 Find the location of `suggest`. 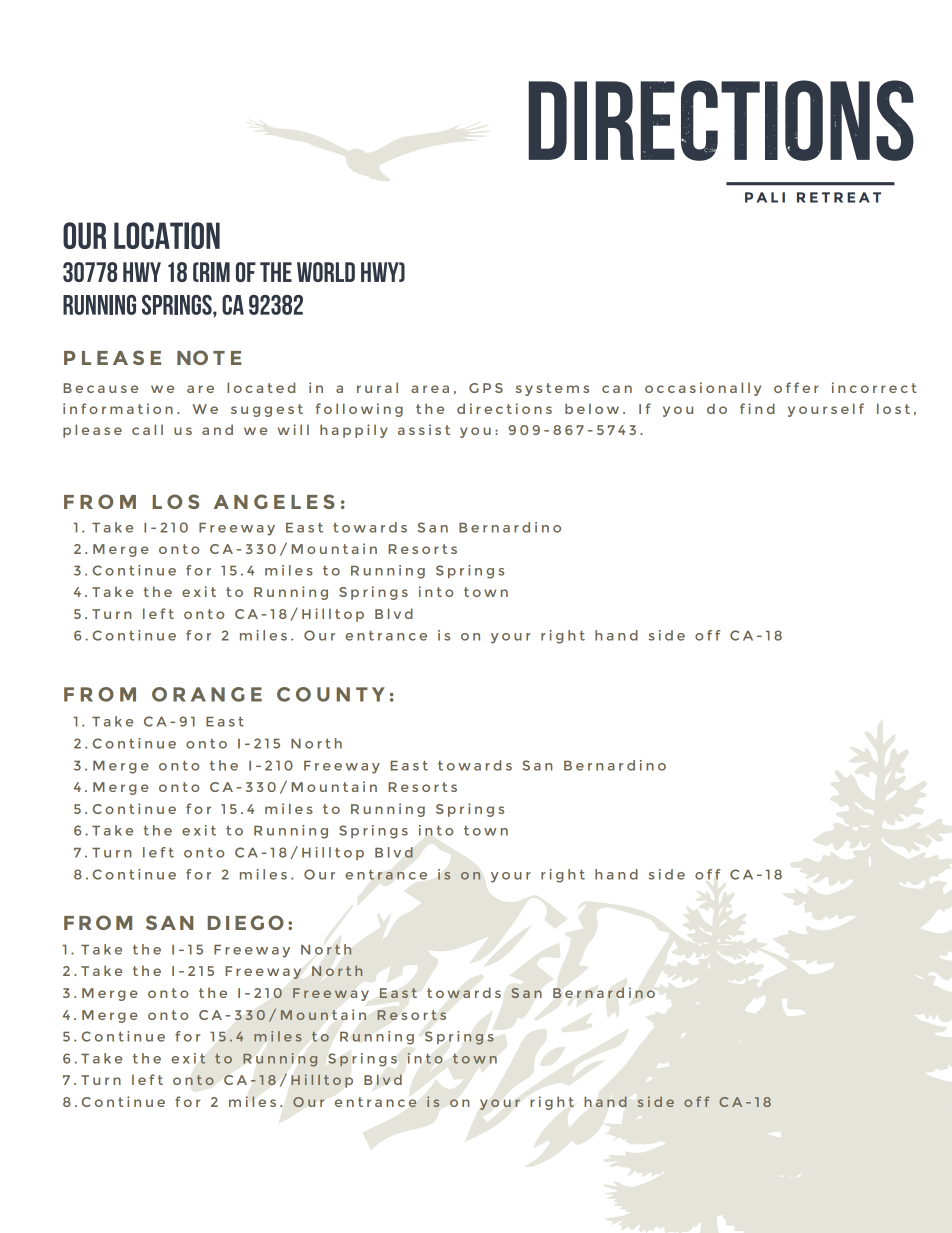

suggest is located at coordinates (267, 410).
